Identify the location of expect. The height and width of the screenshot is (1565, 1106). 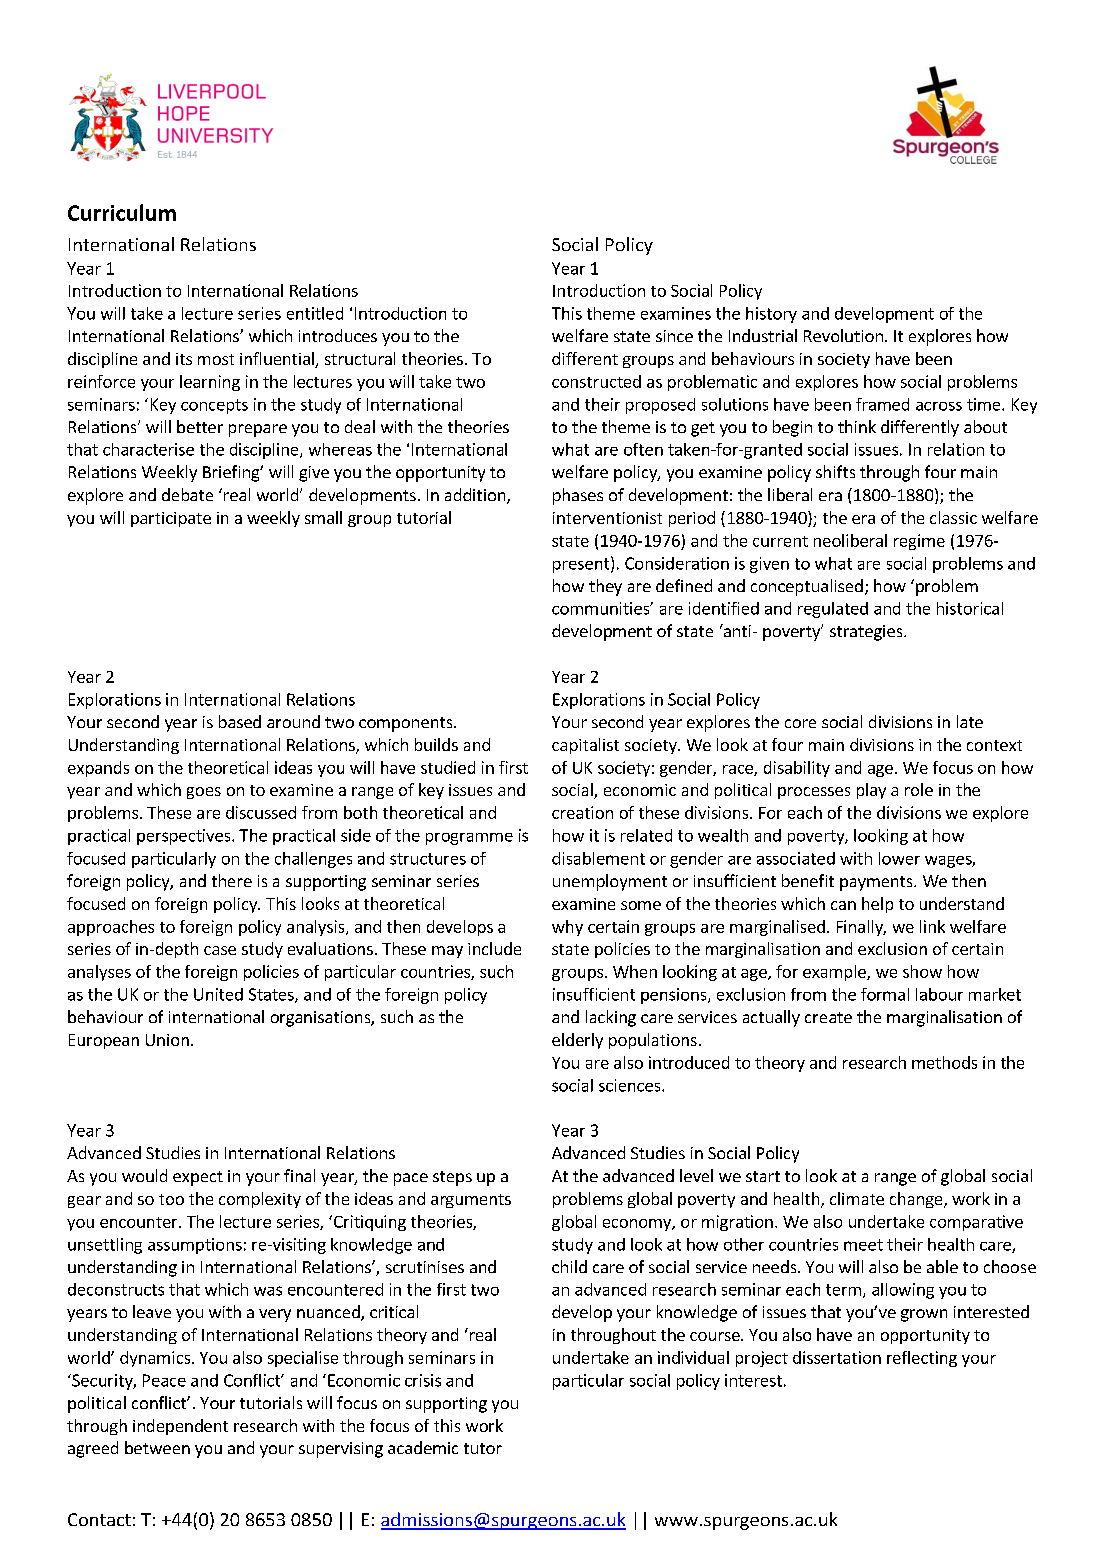
(198, 1178).
